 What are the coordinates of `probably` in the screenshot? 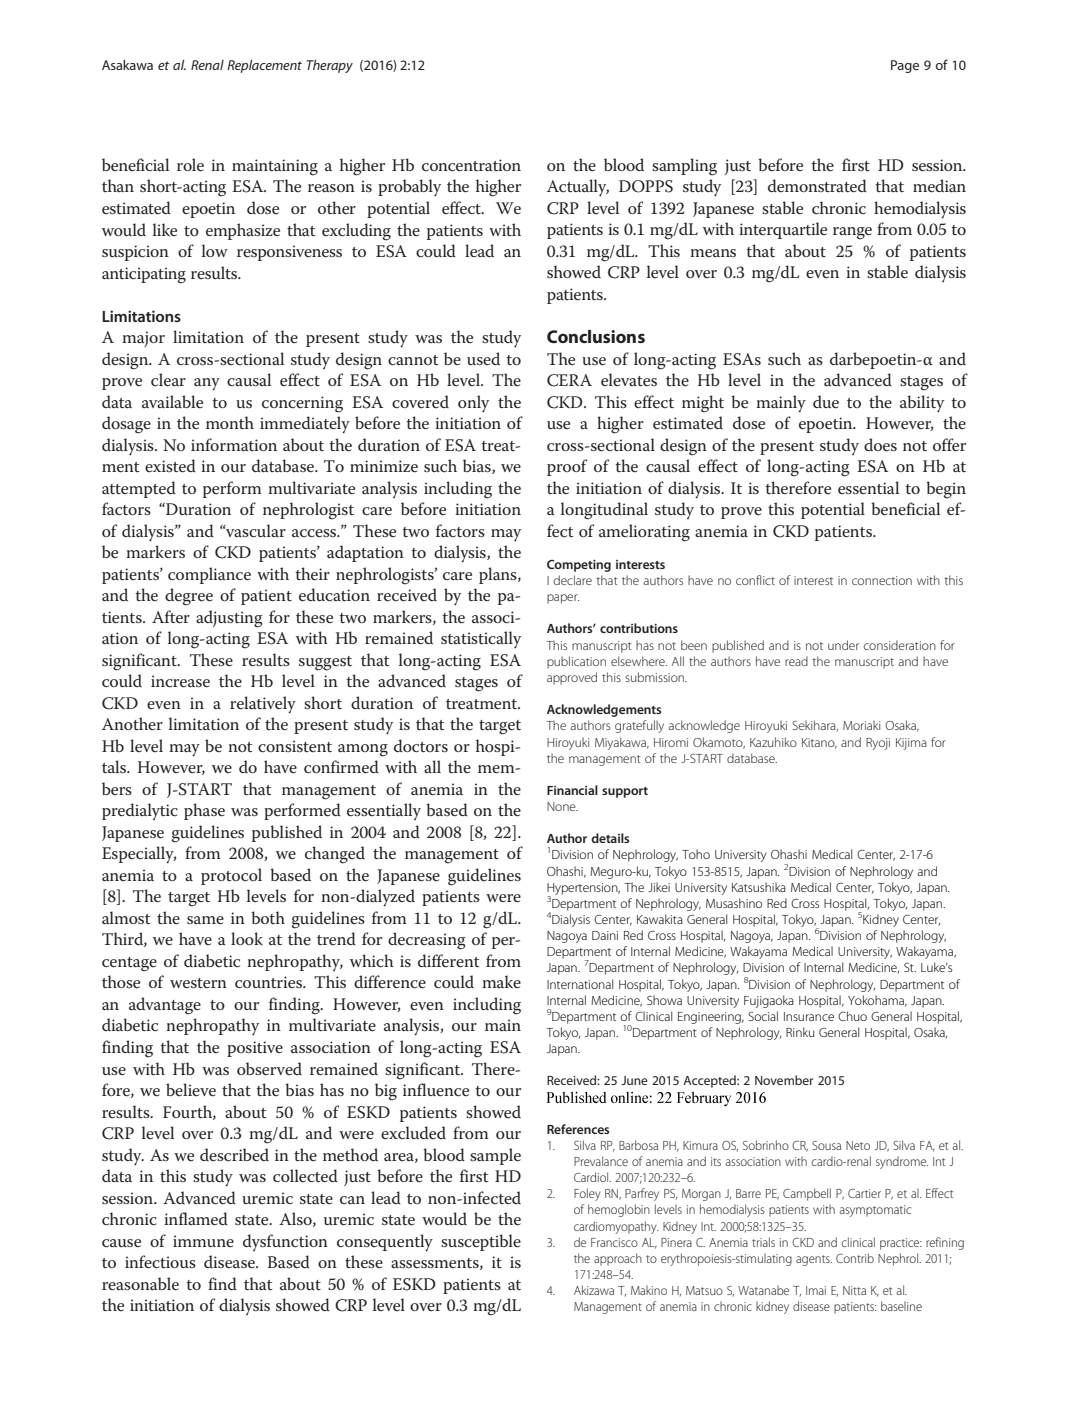 It's located at (409, 188).
